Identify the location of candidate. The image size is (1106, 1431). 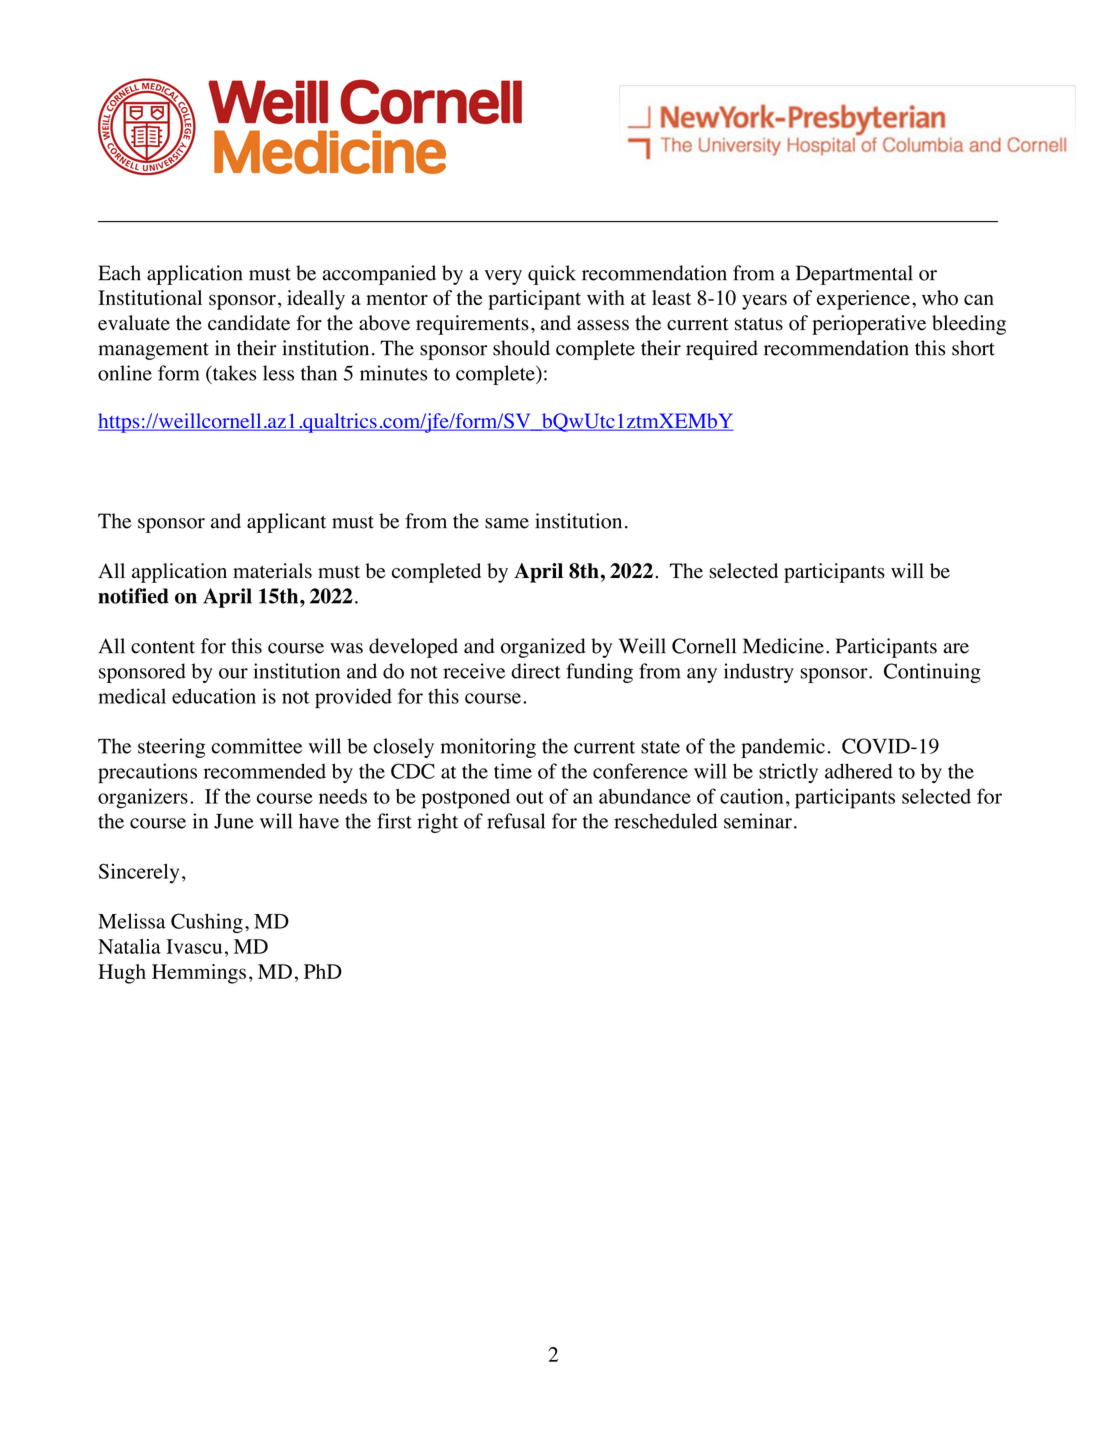
(249, 323).
